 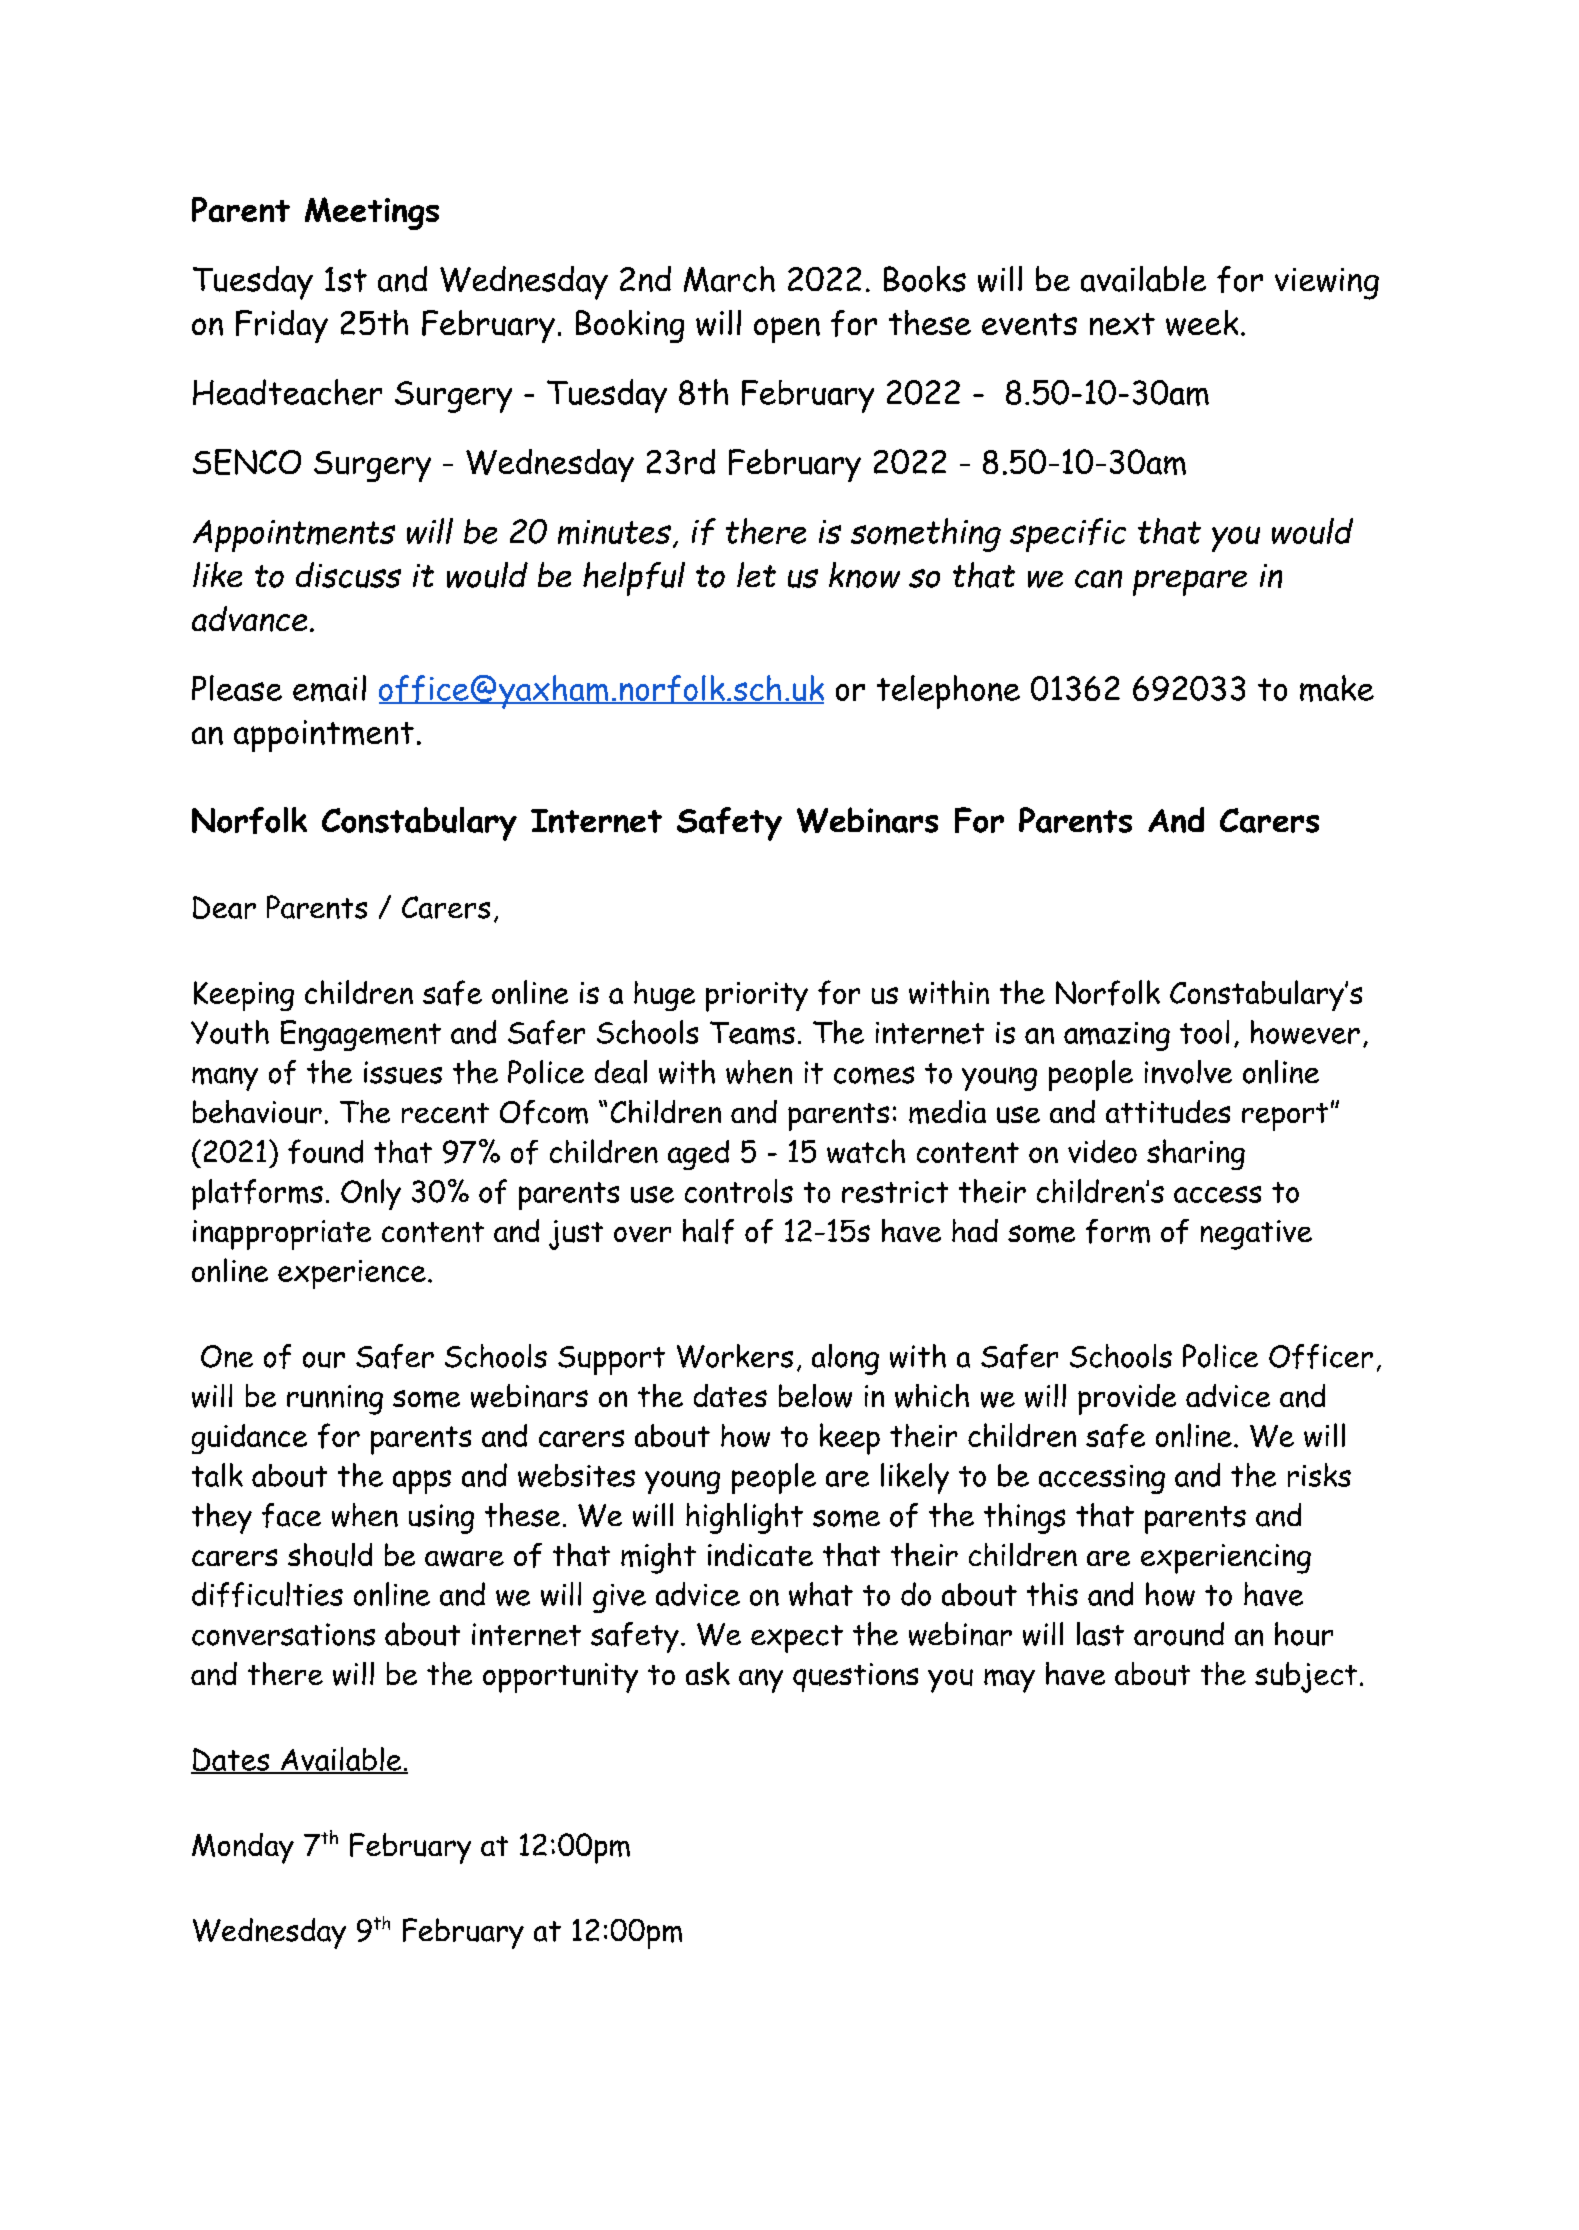 What do you see at coordinates (1306, 1677) in the screenshot?
I see `subject` at bounding box center [1306, 1677].
